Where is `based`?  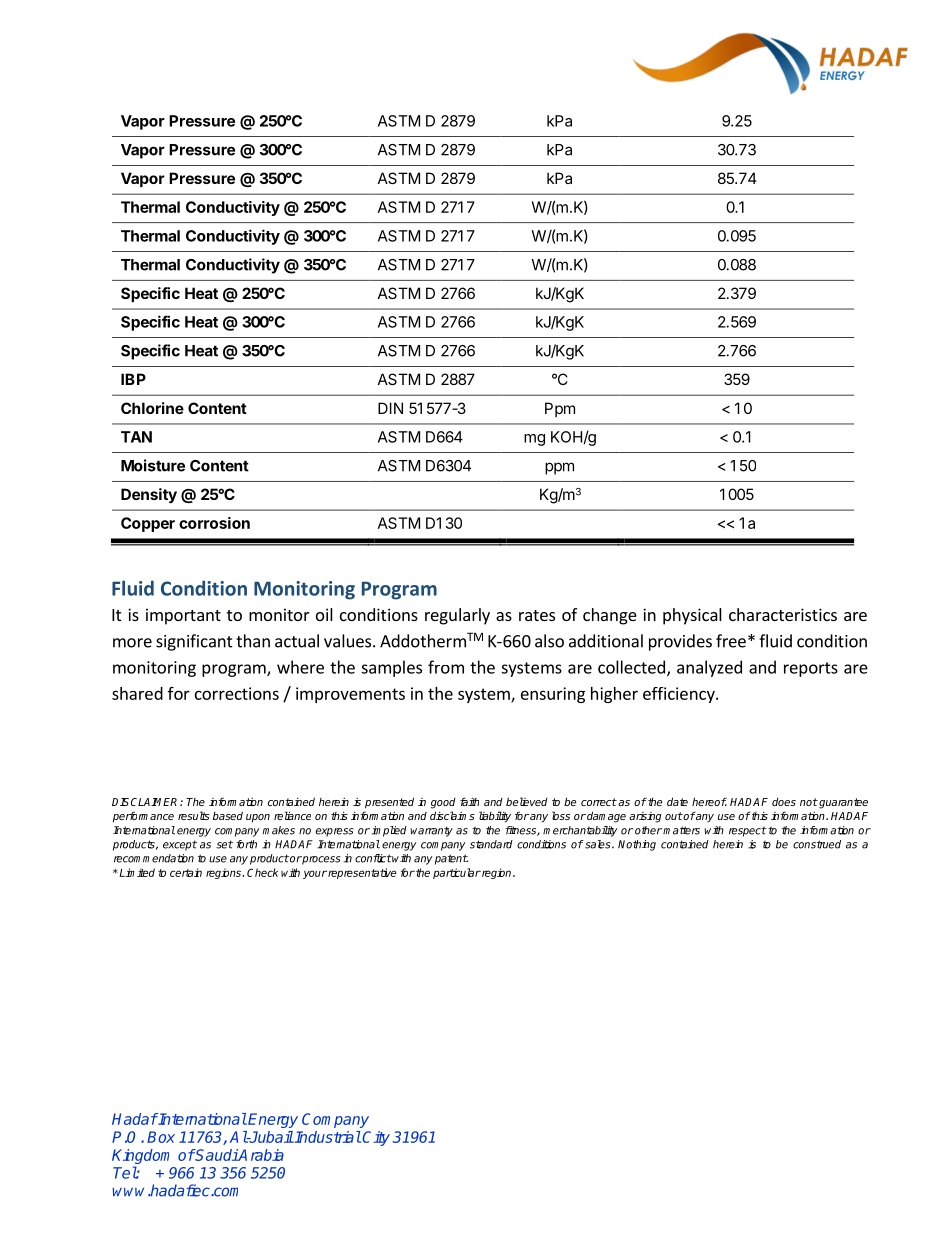
based is located at coordinates (228, 815).
